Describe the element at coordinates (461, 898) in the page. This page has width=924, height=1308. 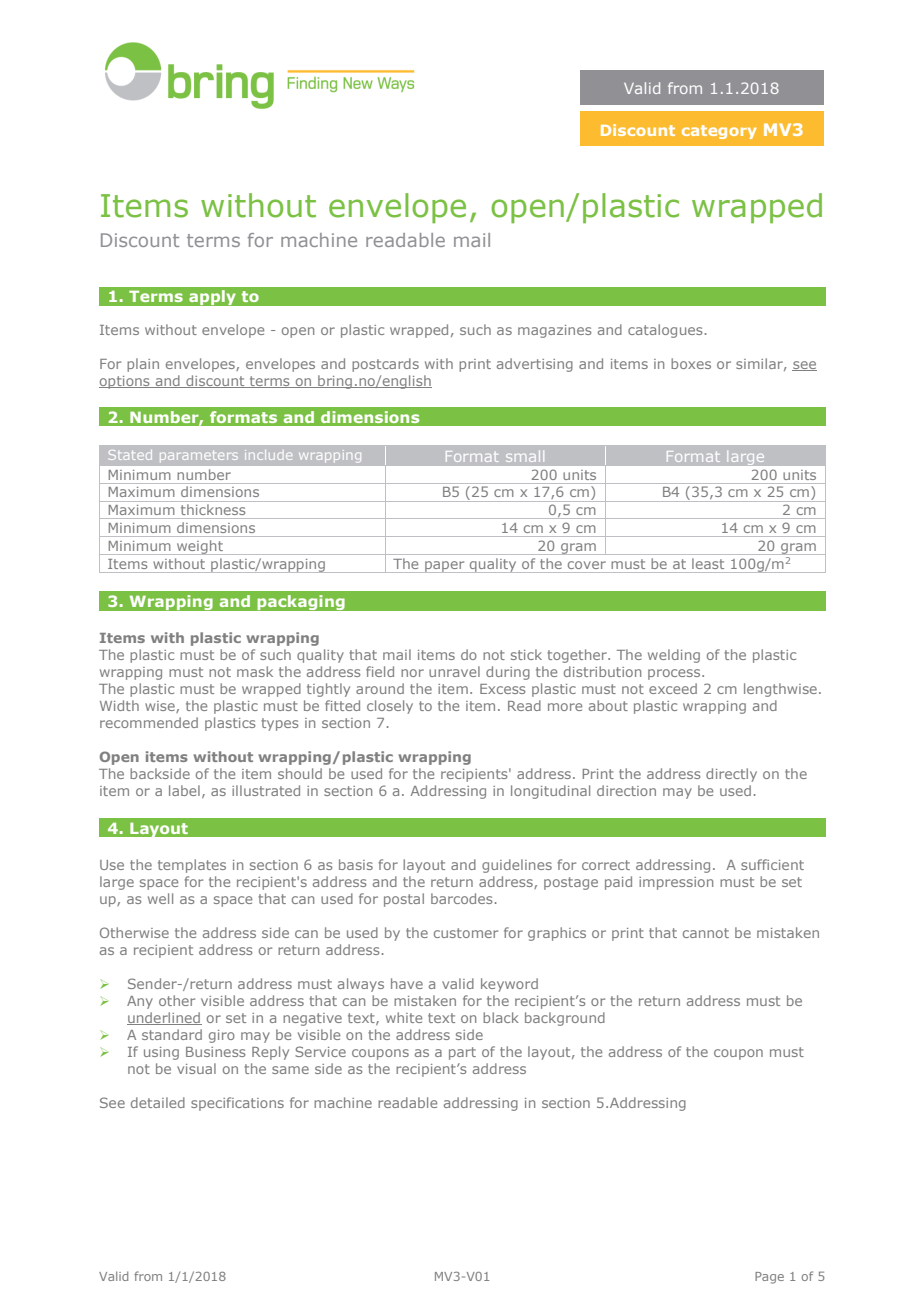
I see `barcodes` at that location.
